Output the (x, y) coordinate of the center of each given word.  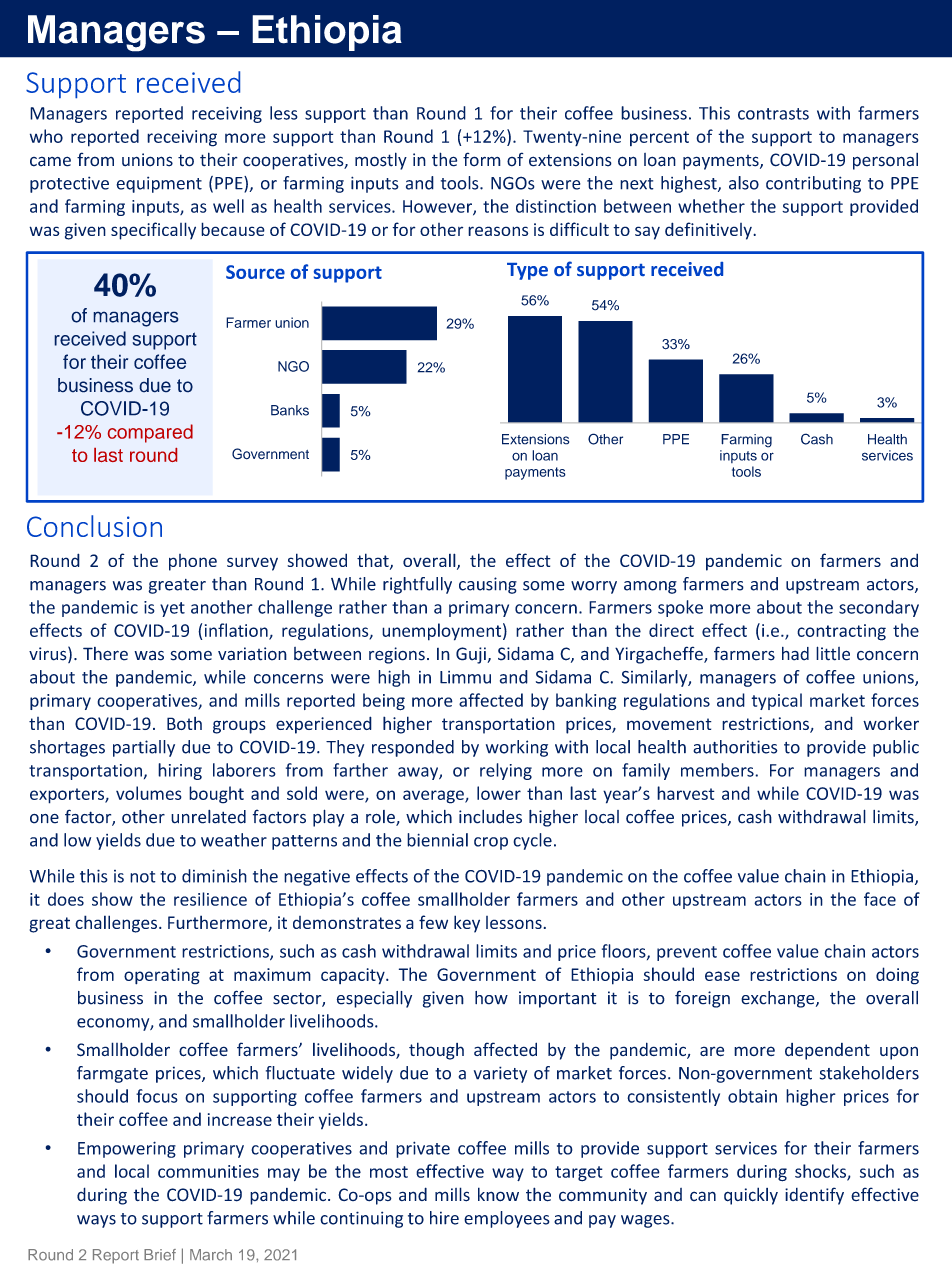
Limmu (465, 677)
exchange (779, 999)
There (105, 654)
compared (150, 433)
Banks (290, 410)
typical (776, 701)
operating (162, 976)
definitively (709, 231)
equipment (159, 184)
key (467, 924)
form (482, 159)
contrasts (773, 114)
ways (96, 1221)
